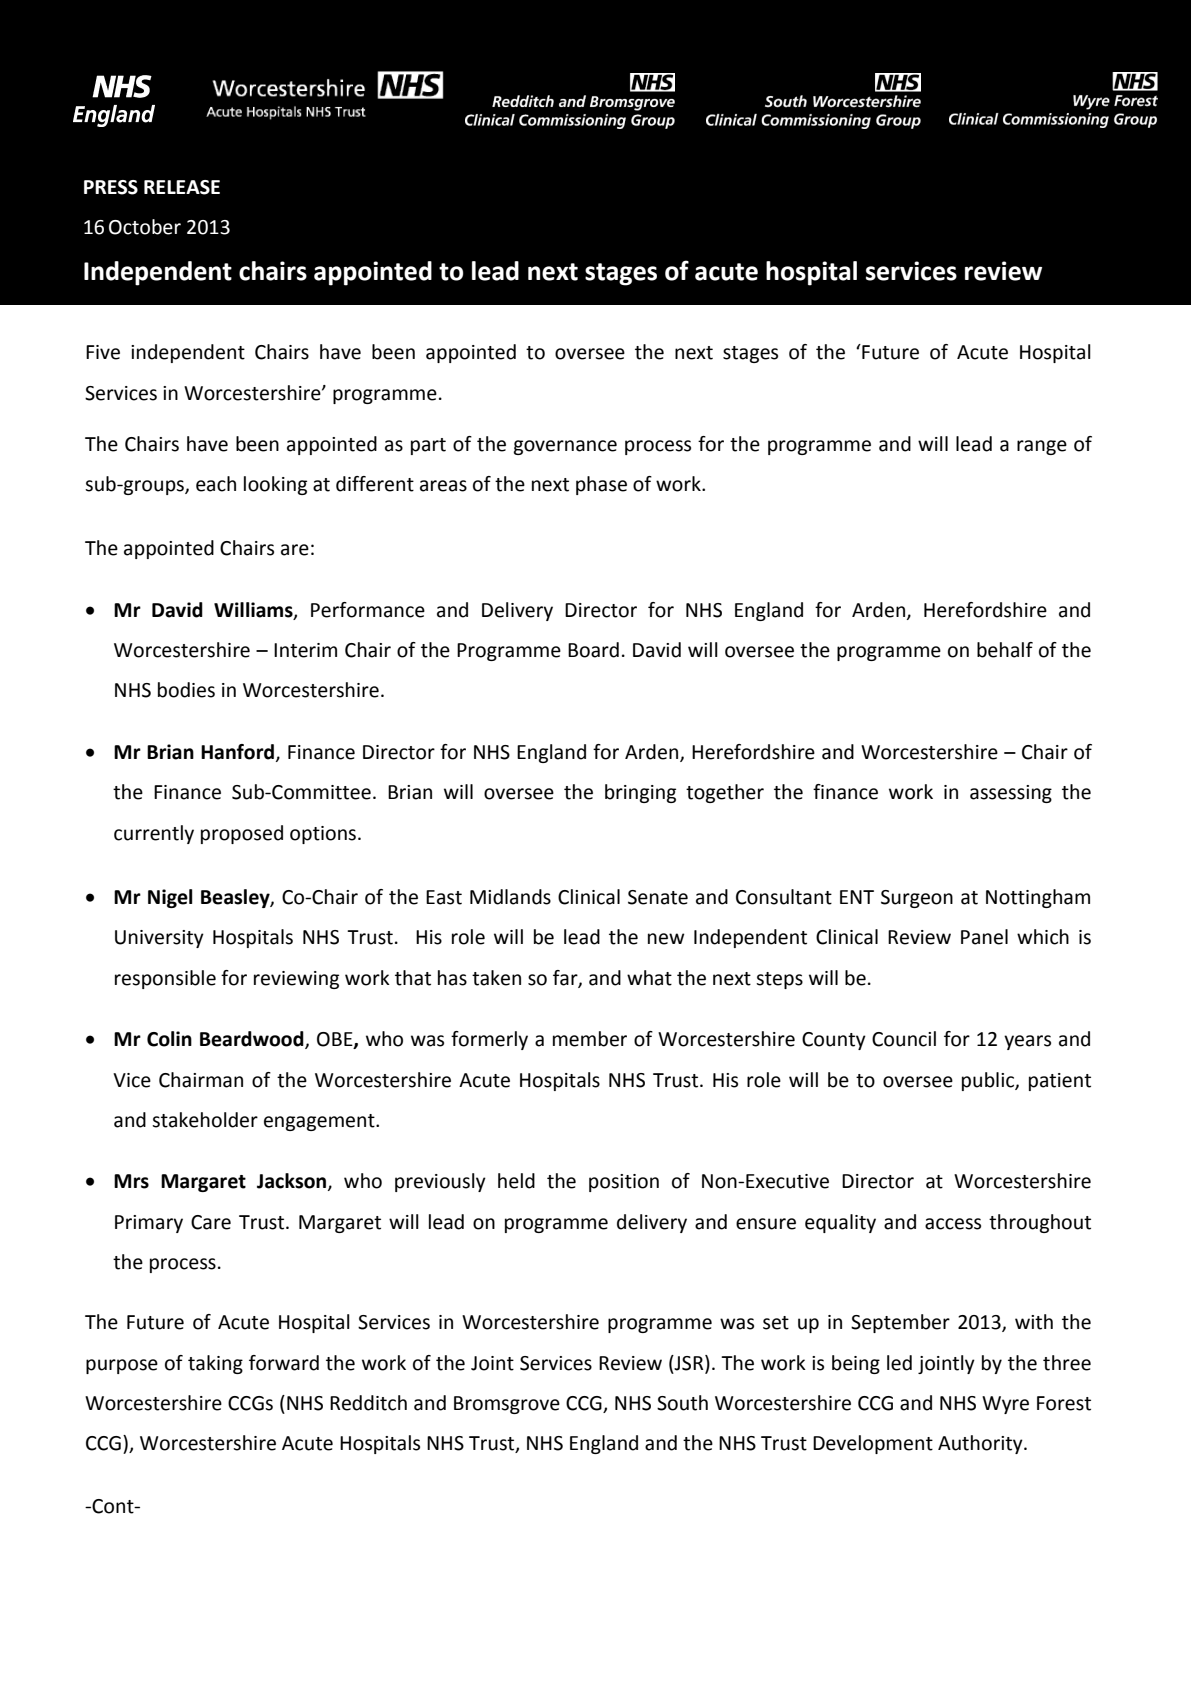  I want to click on stakeholder, so click(205, 1120).
